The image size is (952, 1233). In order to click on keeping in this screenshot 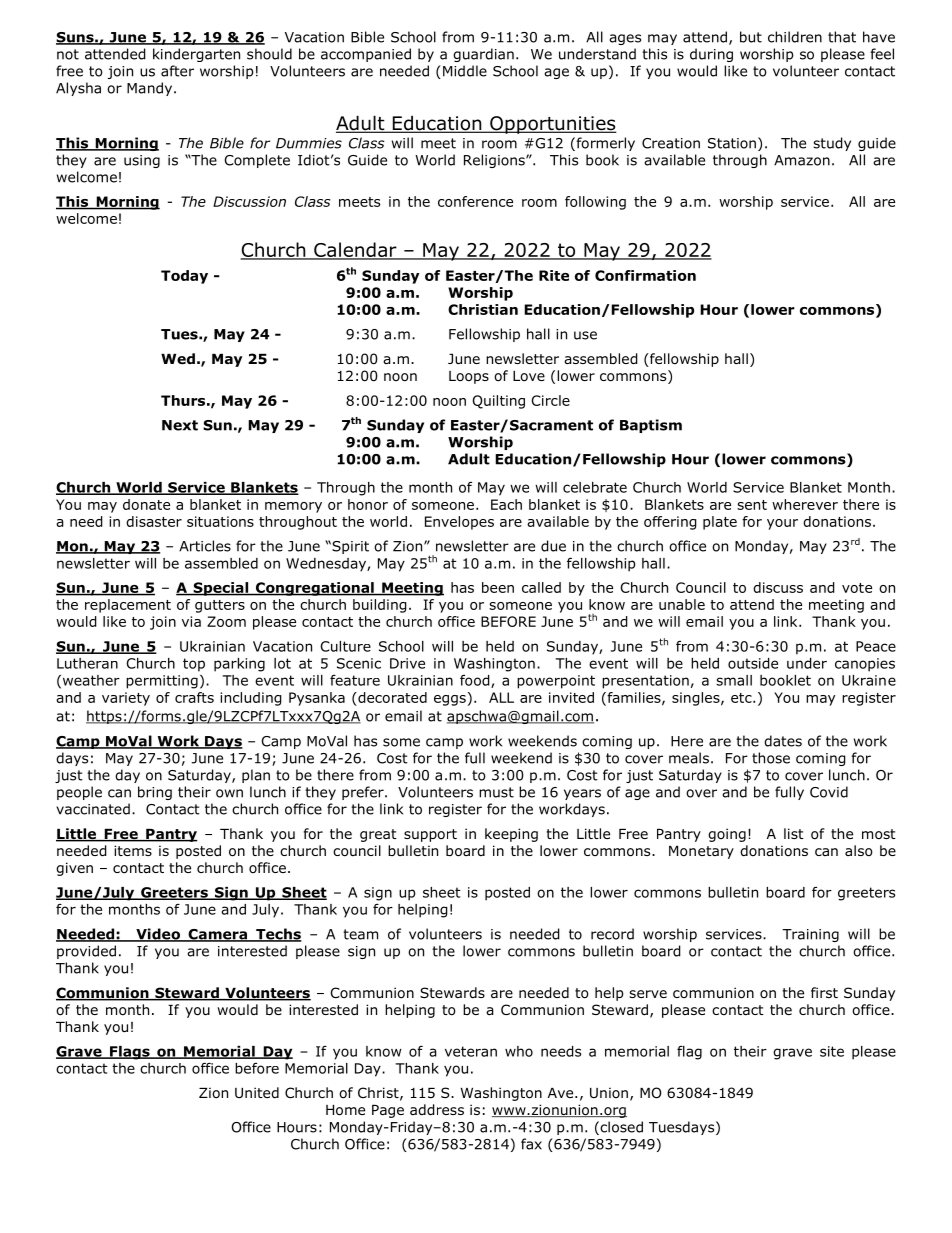, I will do `click(511, 835)`.
